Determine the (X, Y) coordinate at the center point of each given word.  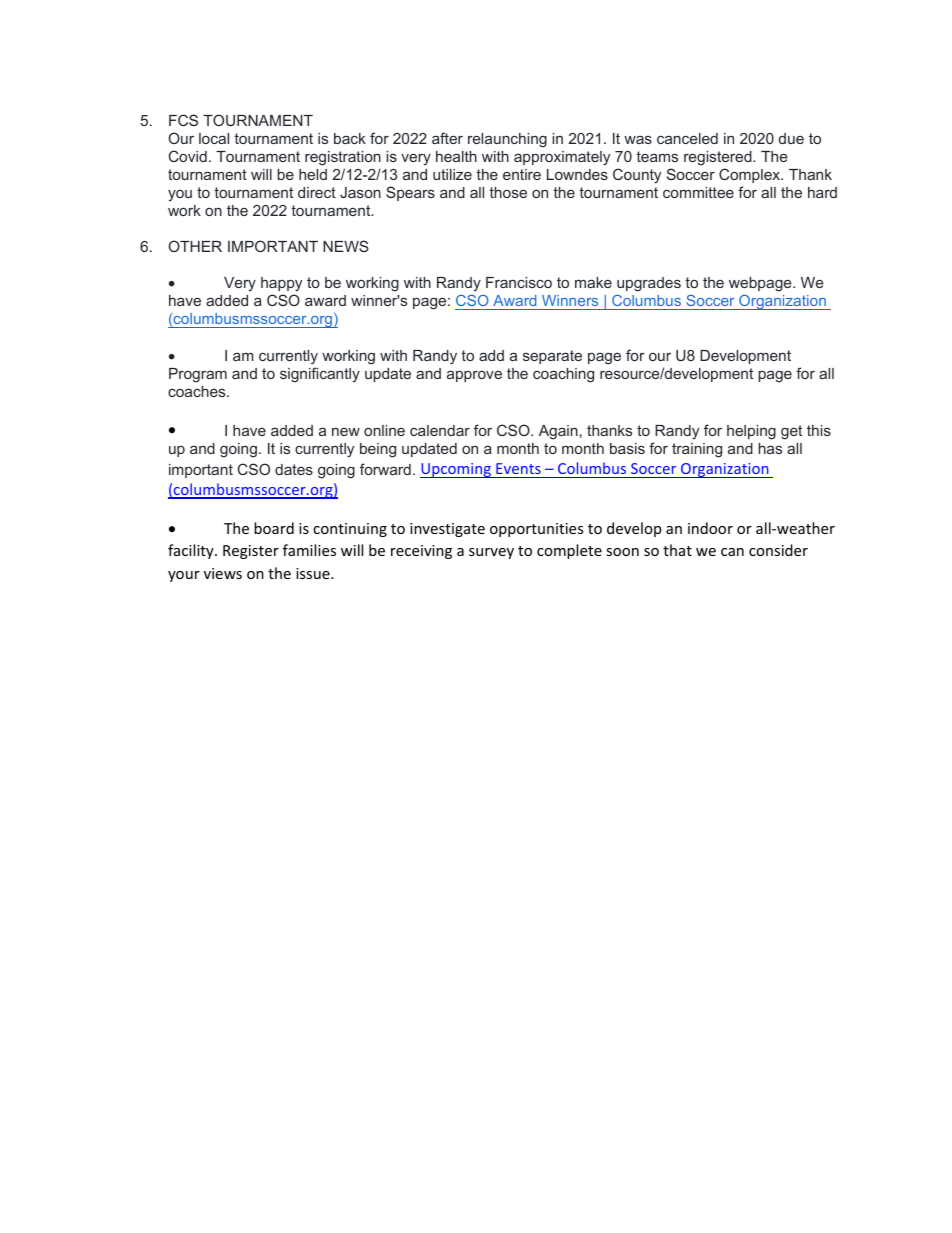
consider (778, 550)
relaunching (507, 140)
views (223, 573)
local (214, 138)
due (791, 138)
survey (491, 553)
